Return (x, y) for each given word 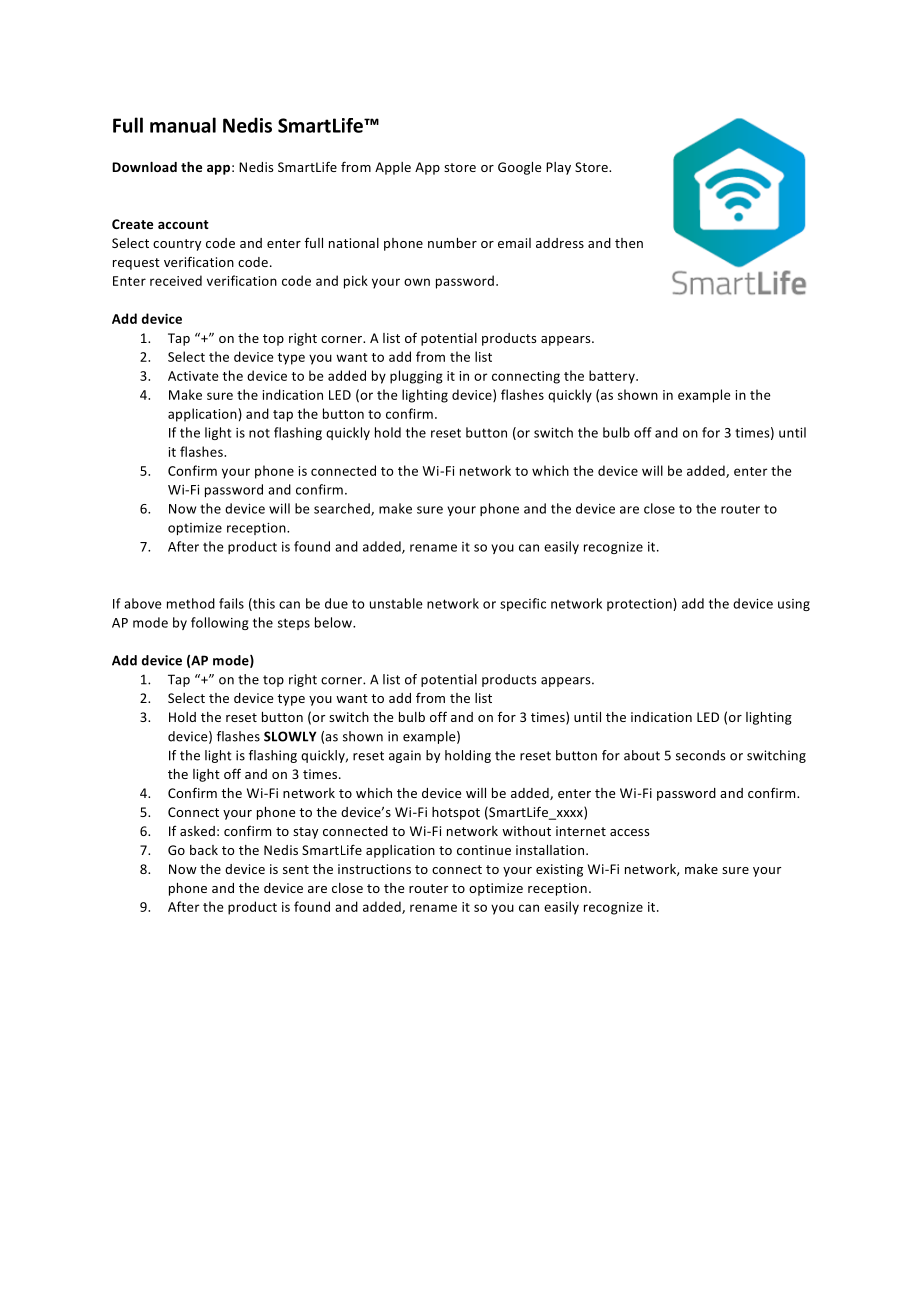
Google (519, 168)
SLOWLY (290, 736)
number (452, 243)
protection (640, 604)
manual (183, 125)
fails (231, 603)
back (204, 850)
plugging (416, 377)
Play (558, 168)
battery (613, 377)
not (259, 433)
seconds (701, 755)
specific (523, 604)
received (176, 280)
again (405, 756)
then (629, 243)
